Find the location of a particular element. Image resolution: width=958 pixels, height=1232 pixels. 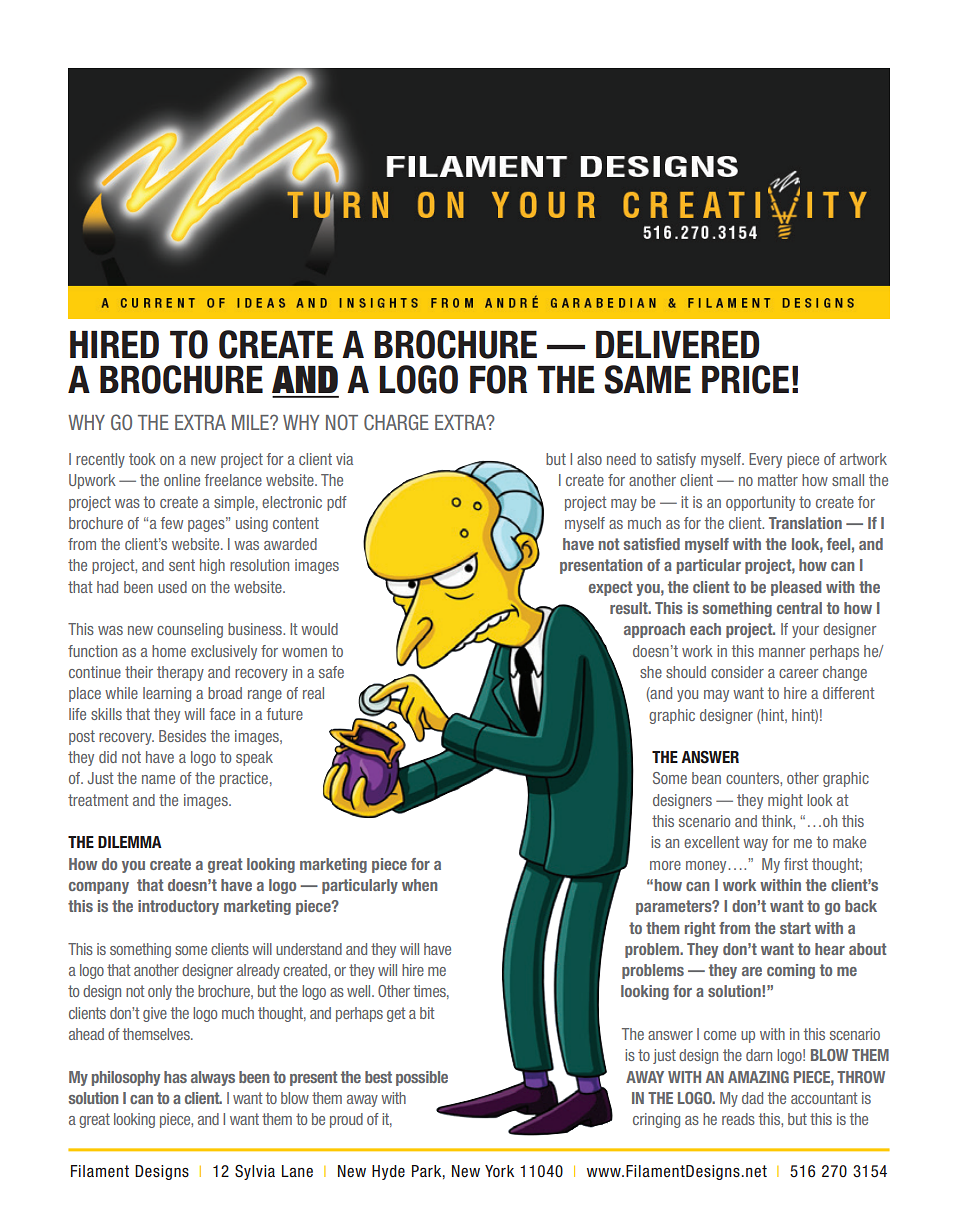

York is located at coordinates (499, 1171).
